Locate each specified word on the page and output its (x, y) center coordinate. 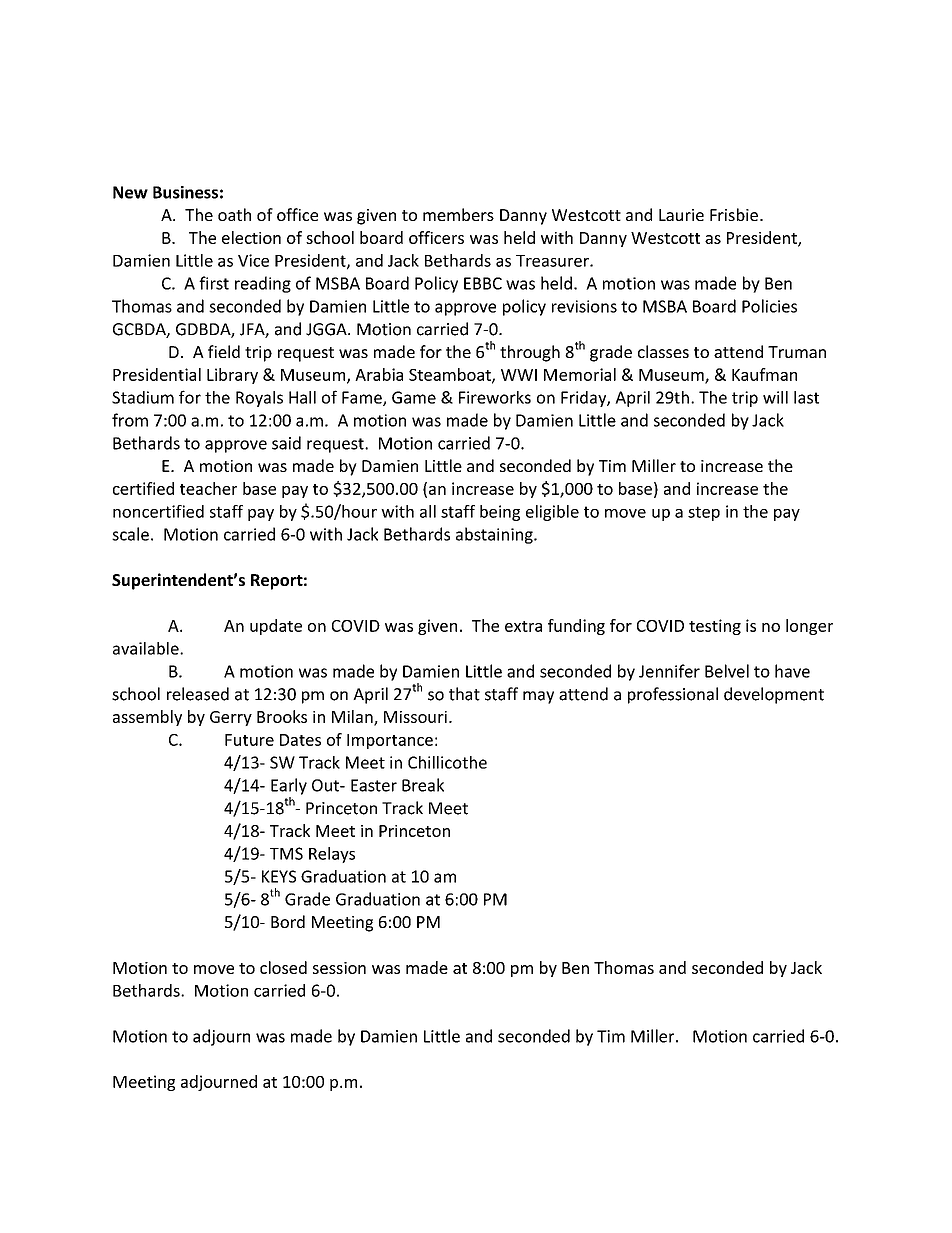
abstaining (495, 535)
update (276, 627)
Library (232, 376)
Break (423, 785)
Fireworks (495, 397)
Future (249, 740)
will (775, 397)
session (339, 968)
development (774, 695)
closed (283, 967)
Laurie (681, 215)
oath (234, 214)
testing (715, 627)
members (458, 214)
